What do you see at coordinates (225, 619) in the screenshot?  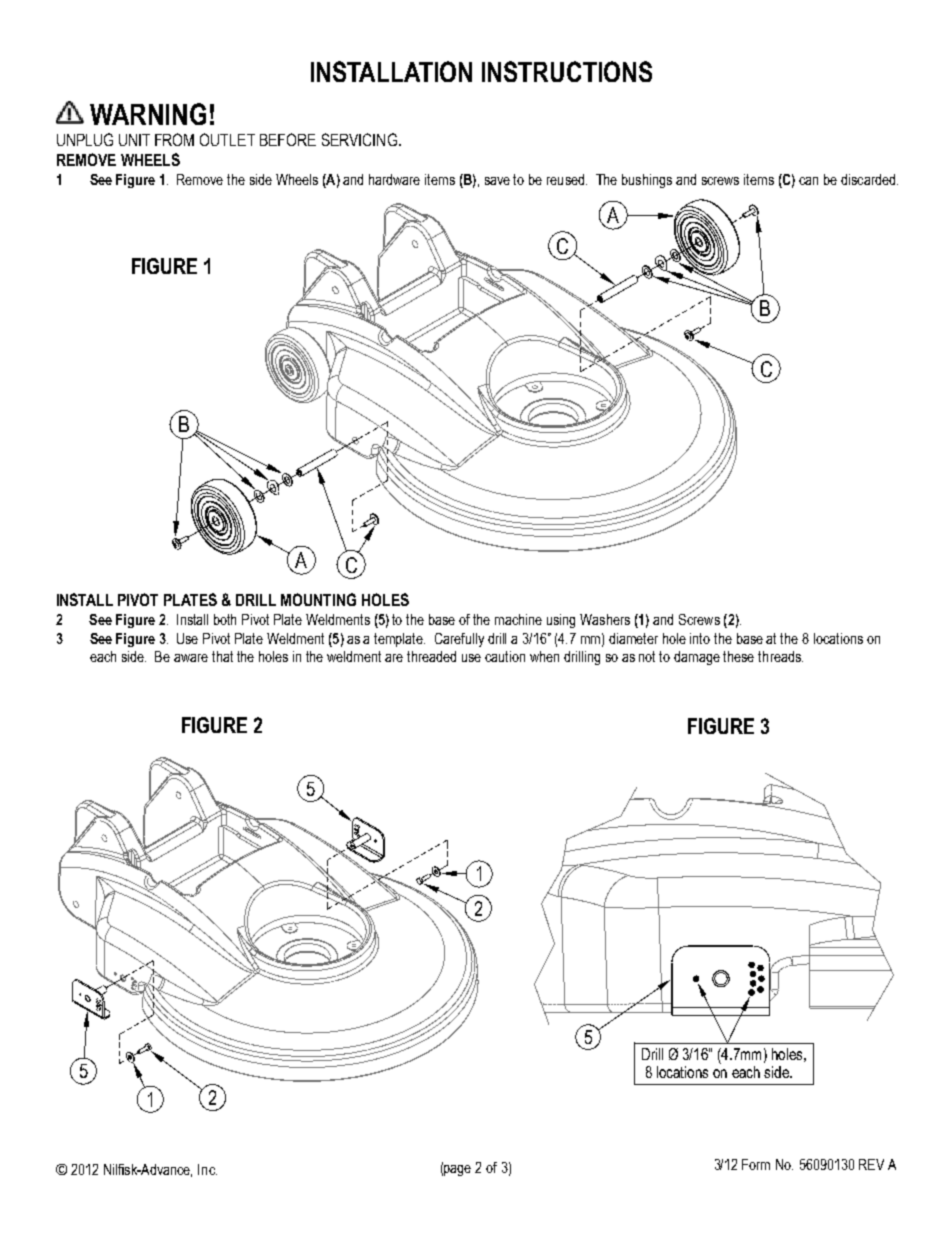 I see `both` at bounding box center [225, 619].
